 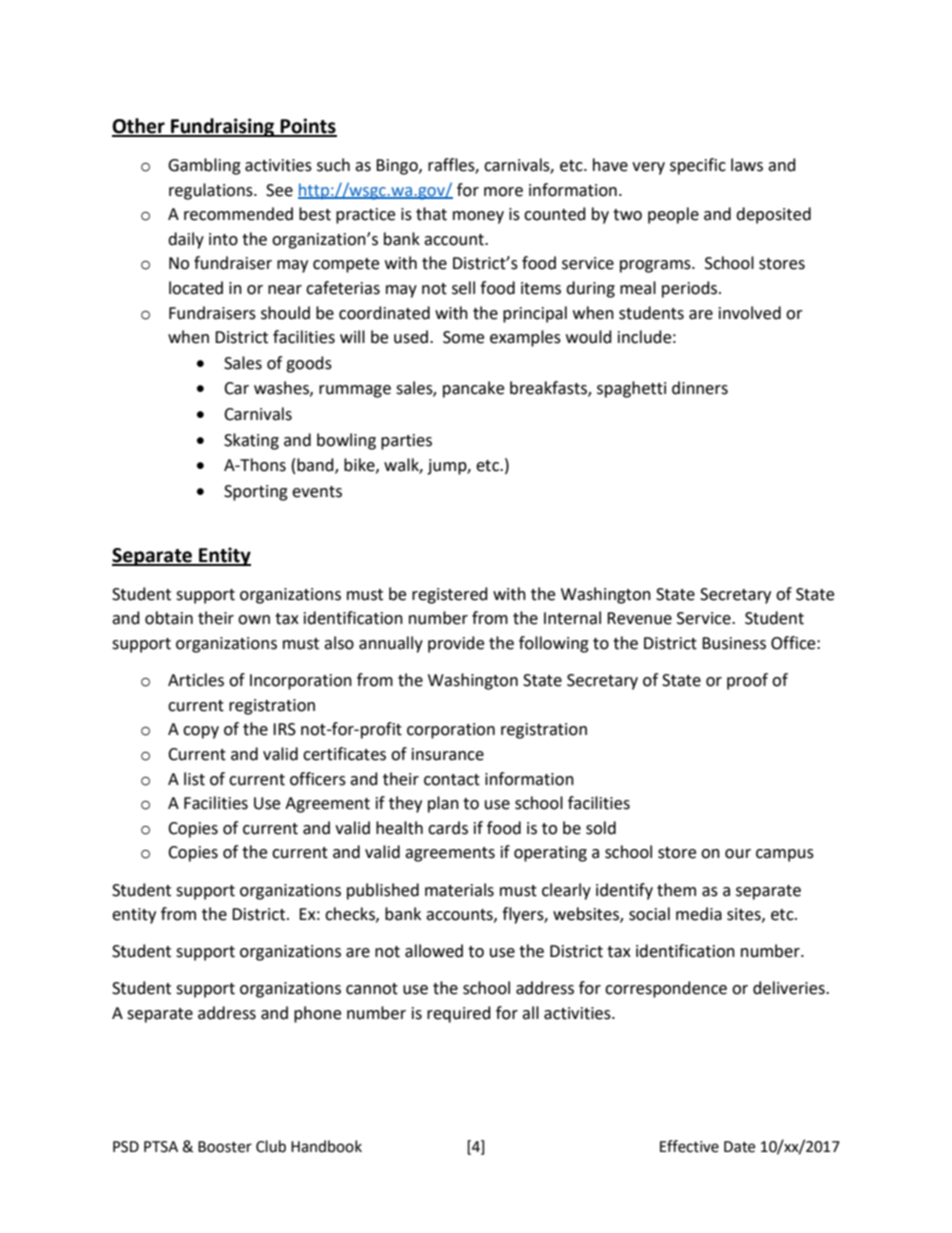 I want to click on Skating, so click(x=251, y=441).
